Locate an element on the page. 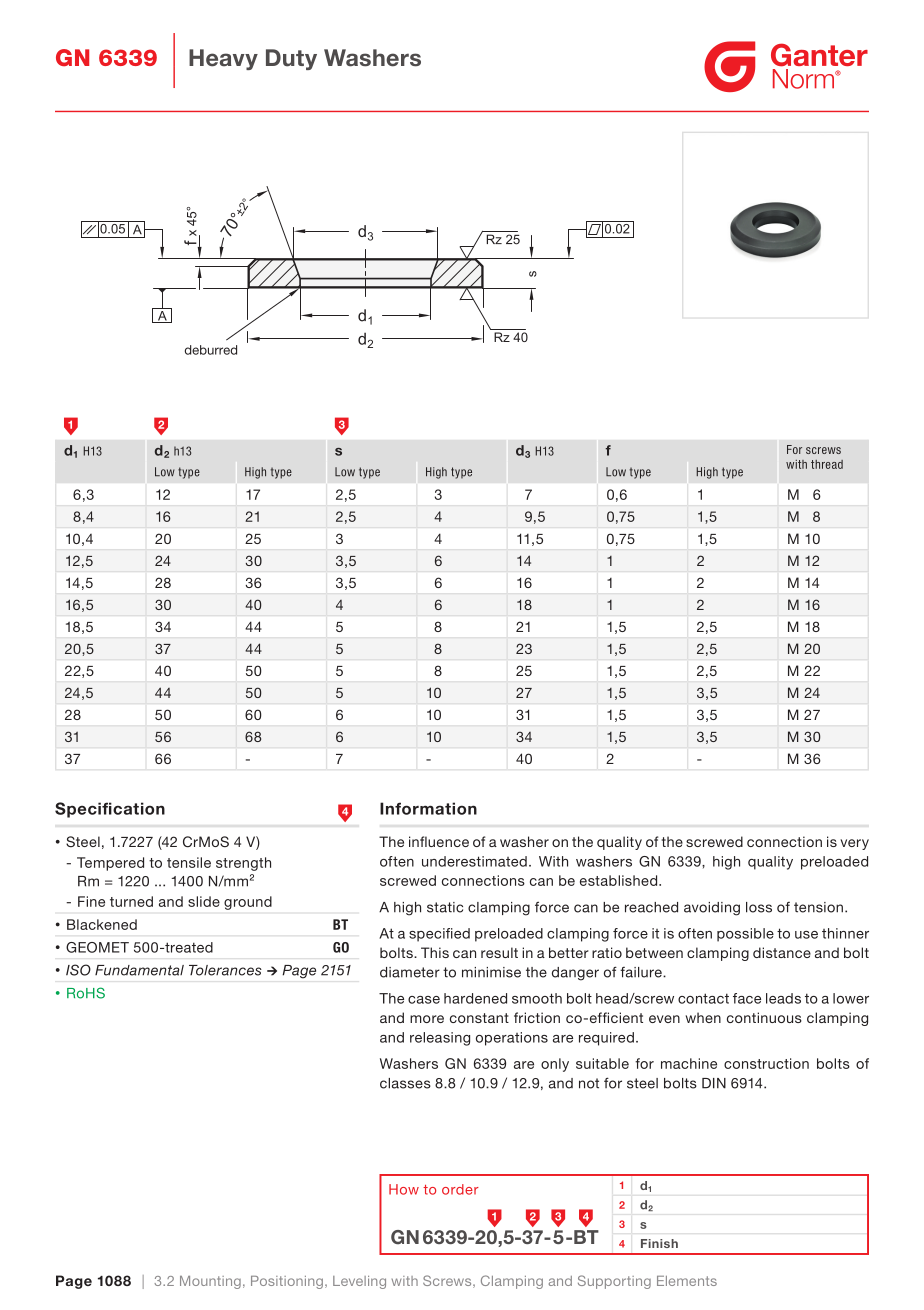  Information is located at coordinates (428, 808).
